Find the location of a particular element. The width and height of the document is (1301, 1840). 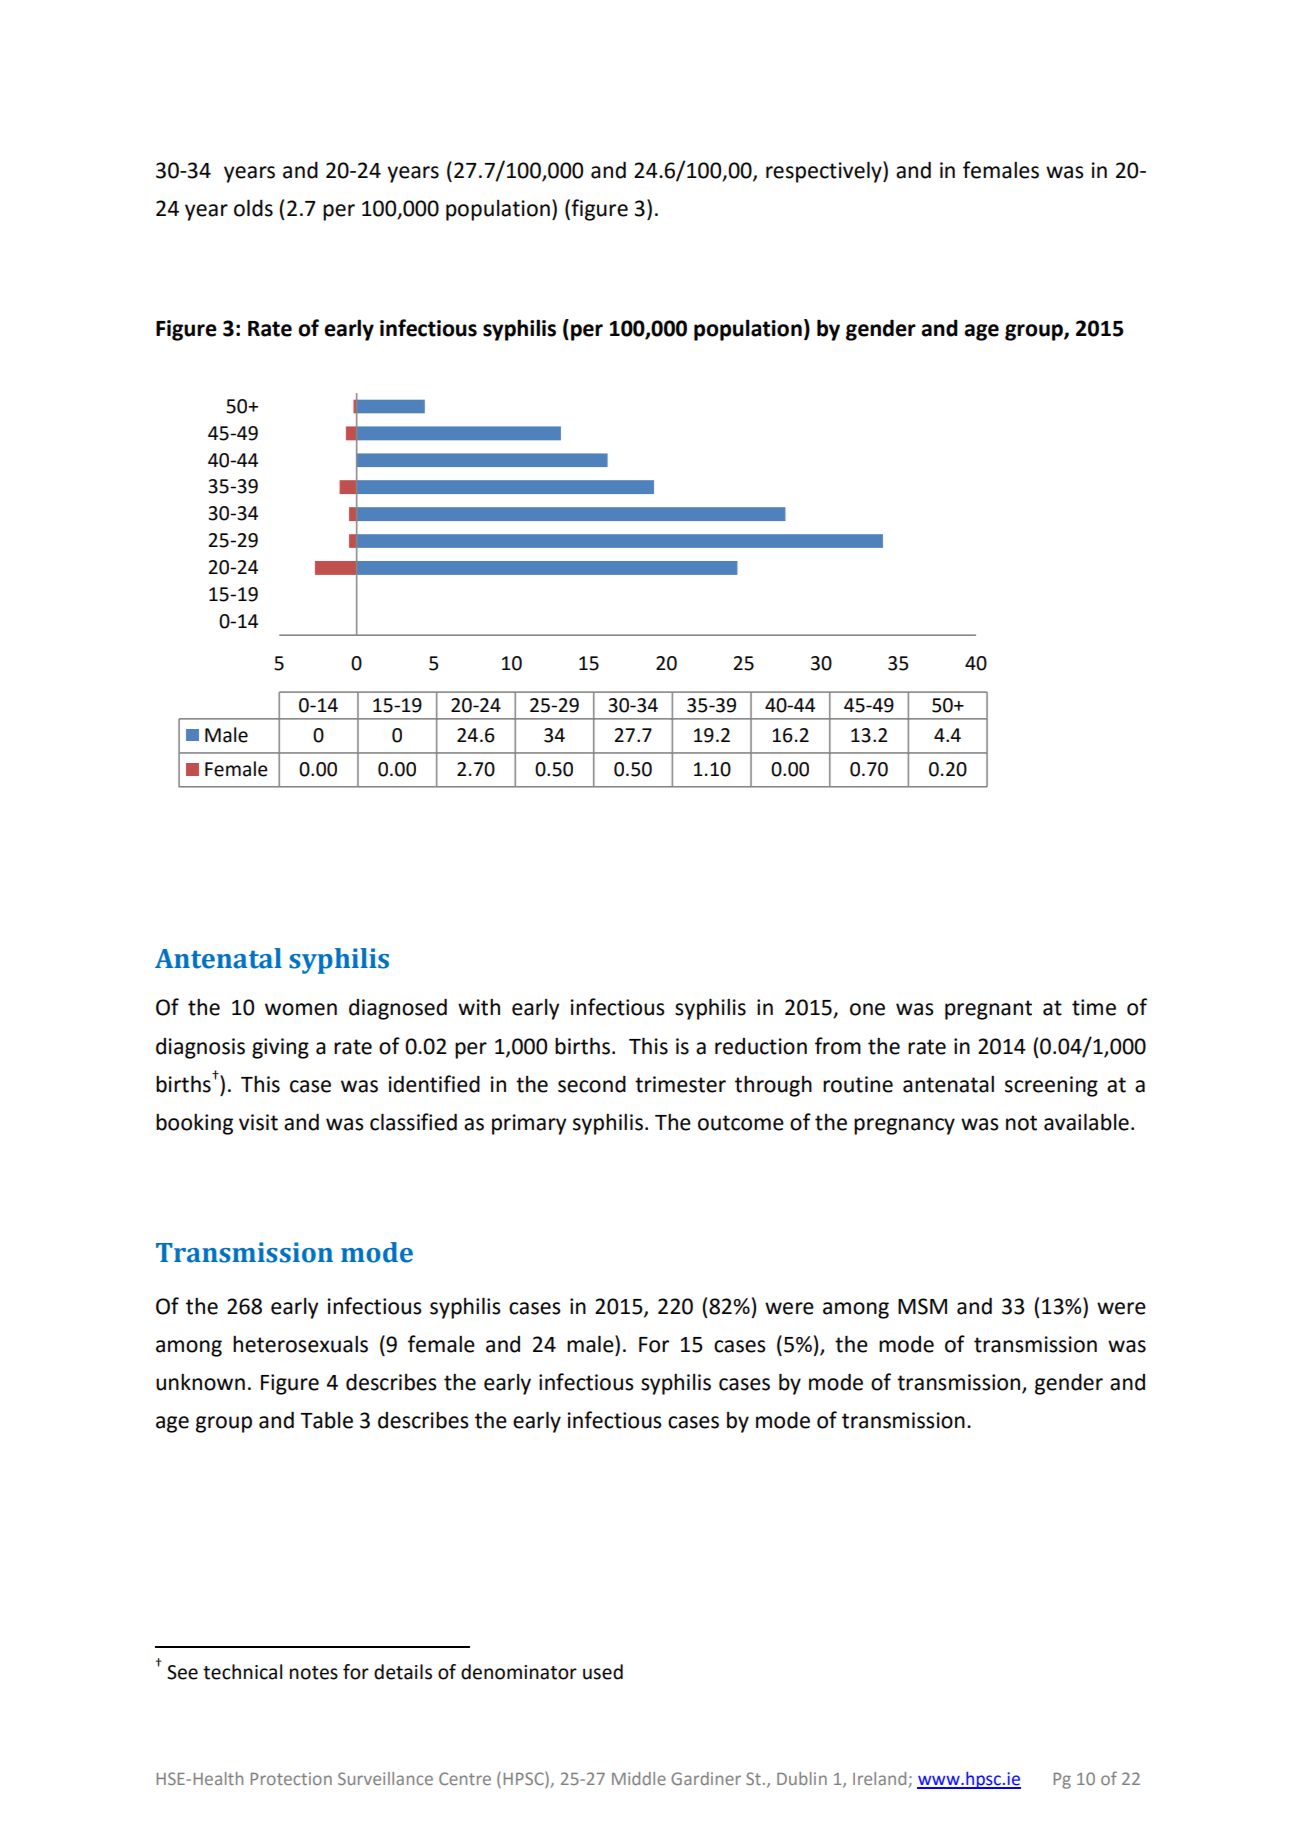

with is located at coordinates (479, 1007).
